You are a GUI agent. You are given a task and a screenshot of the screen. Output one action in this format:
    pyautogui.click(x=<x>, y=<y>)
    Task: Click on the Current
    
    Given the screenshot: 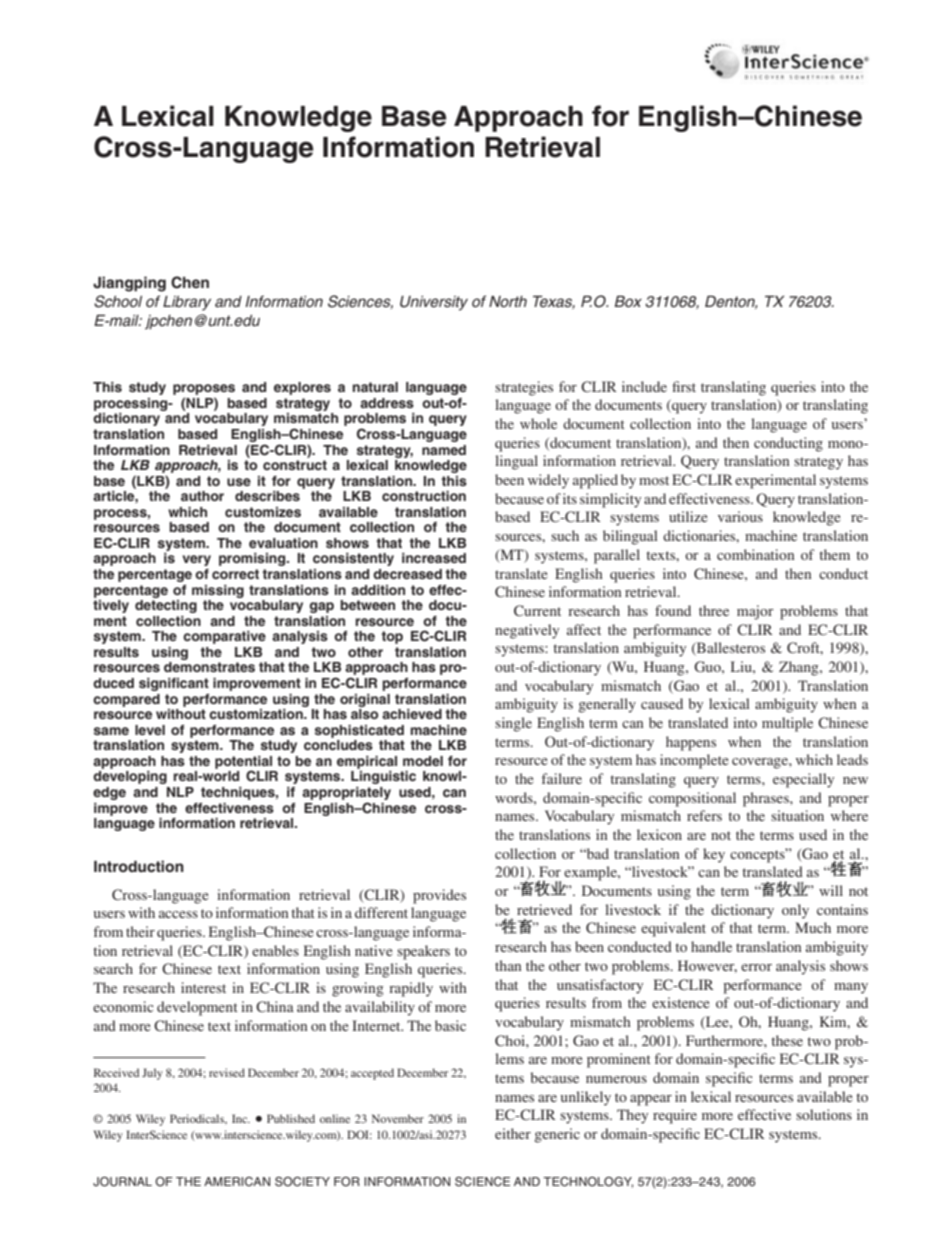 What is the action you would take?
    pyautogui.click(x=537, y=610)
